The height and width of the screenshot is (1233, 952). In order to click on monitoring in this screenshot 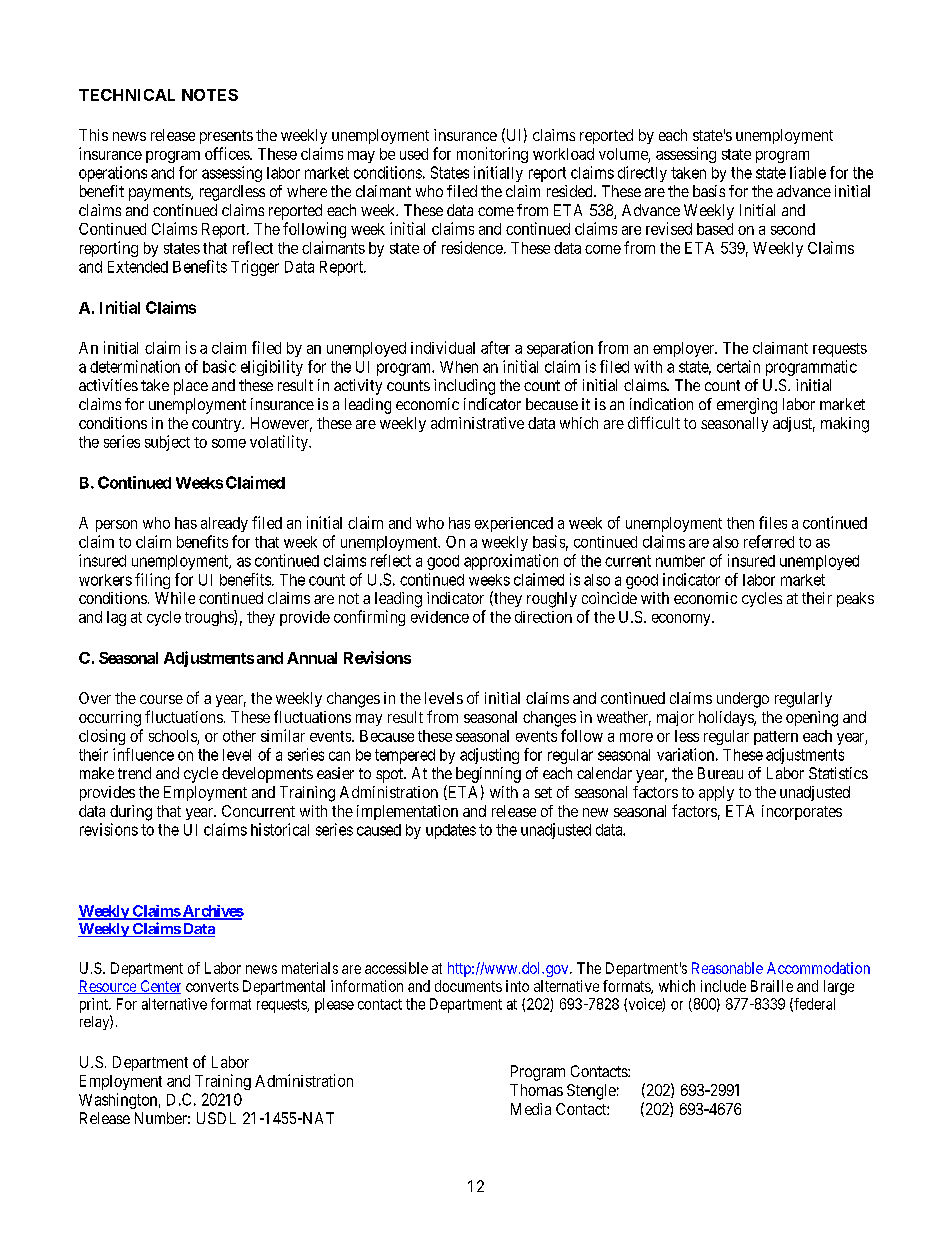, I will do `click(492, 155)`.
